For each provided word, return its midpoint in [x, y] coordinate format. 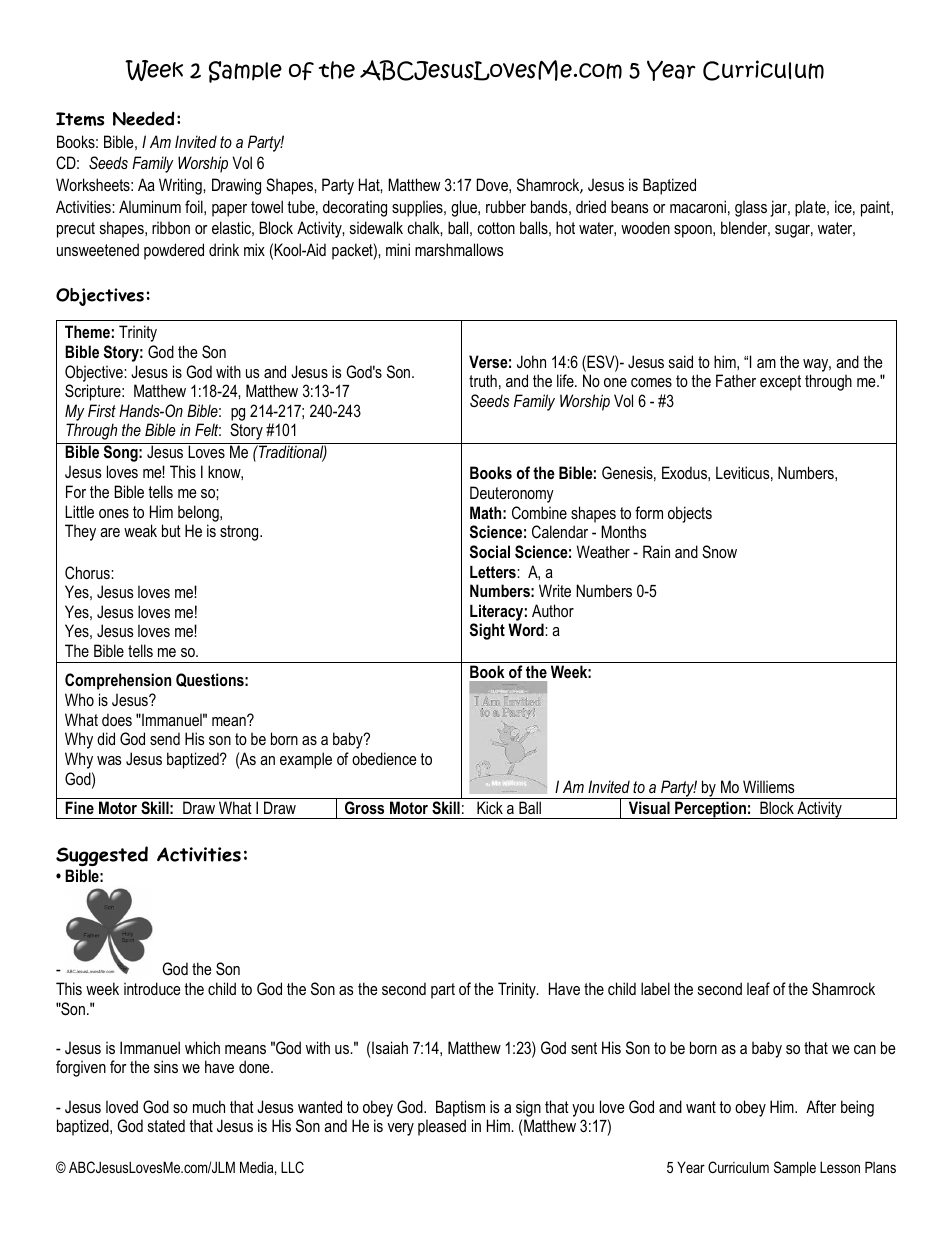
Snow [719, 552]
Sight [487, 631]
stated [166, 1125]
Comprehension [118, 681]
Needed [143, 118]
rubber [506, 206]
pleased [442, 1127]
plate [811, 208]
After [821, 1106]
